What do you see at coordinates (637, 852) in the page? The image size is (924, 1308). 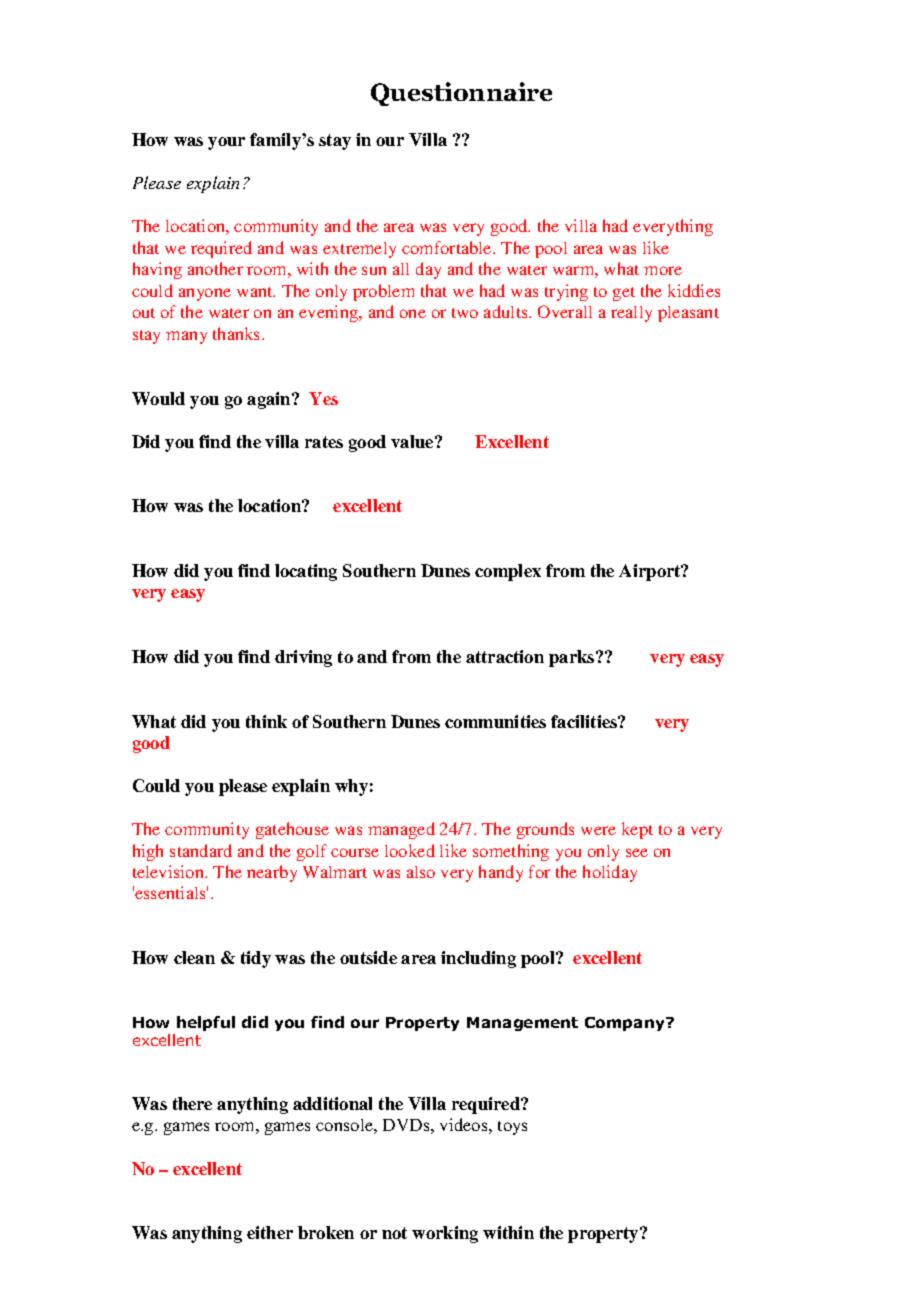 I see `see` at bounding box center [637, 852].
